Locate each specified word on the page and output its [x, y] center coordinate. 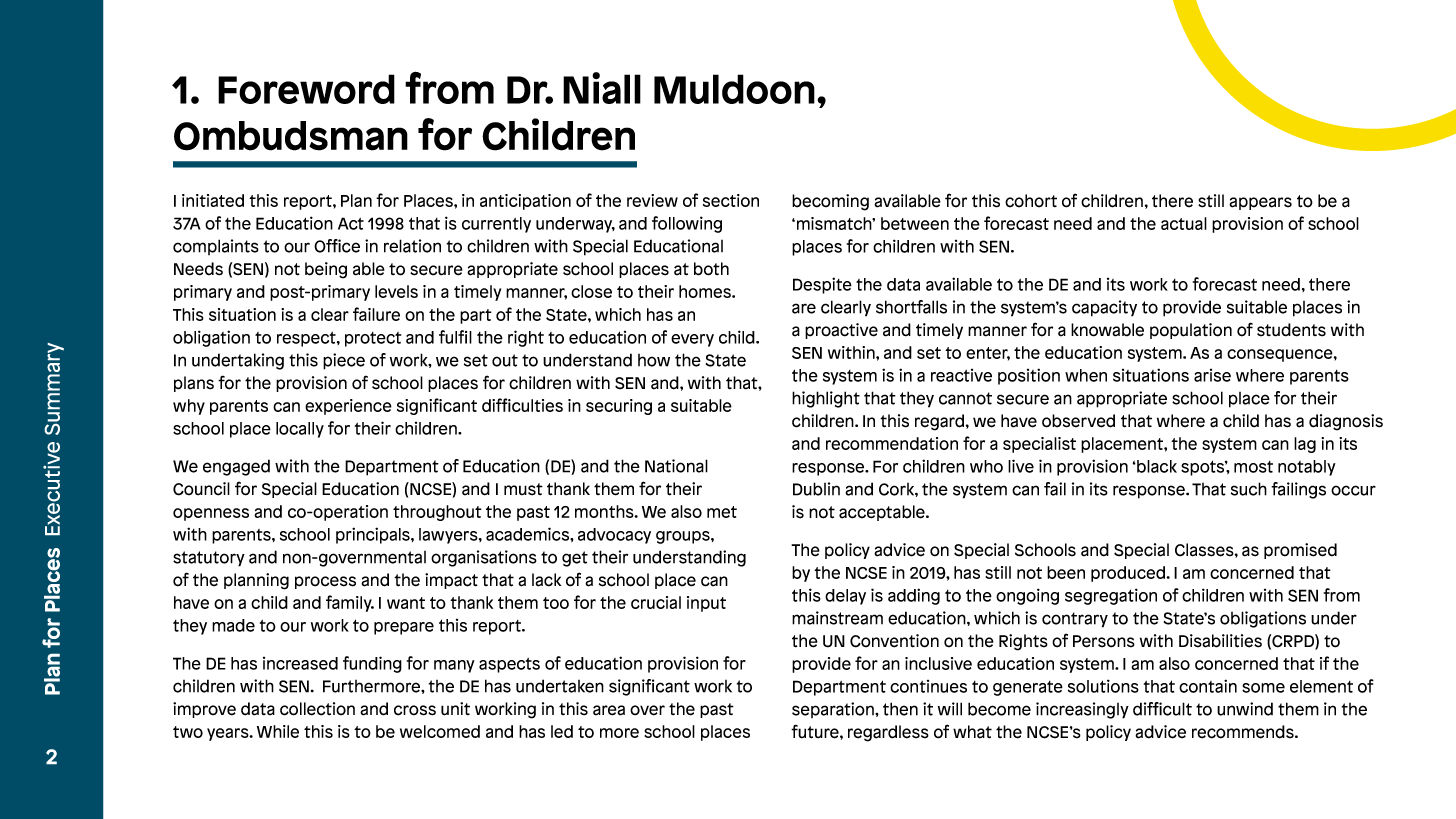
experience [348, 407]
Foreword [306, 89]
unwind [1245, 709]
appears [1260, 203]
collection [317, 709]
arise [1212, 375]
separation [834, 710]
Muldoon [734, 89]
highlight [826, 399]
